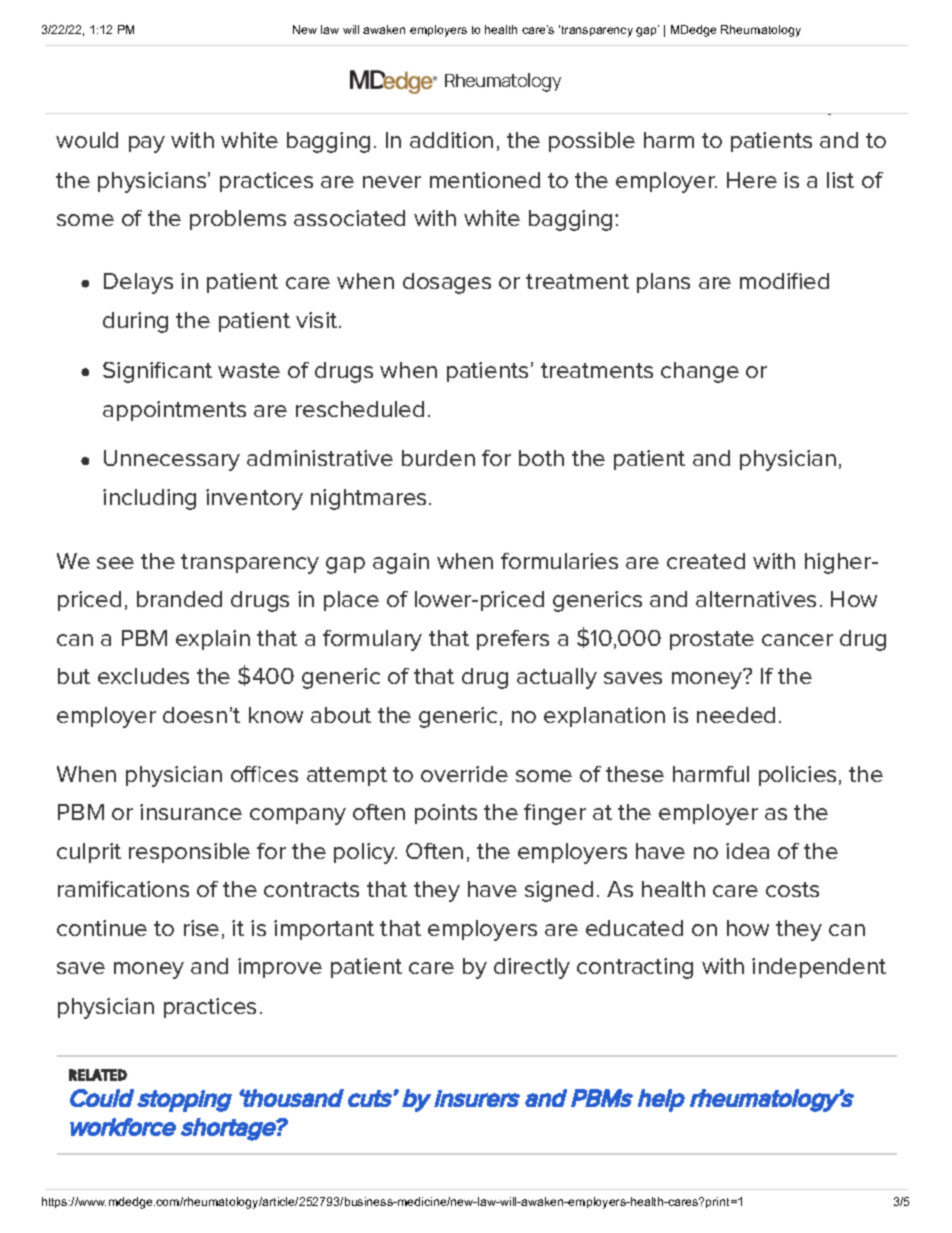  Describe the element at coordinates (98, 1075) in the screenshot. I see `RELATED` at that location.
